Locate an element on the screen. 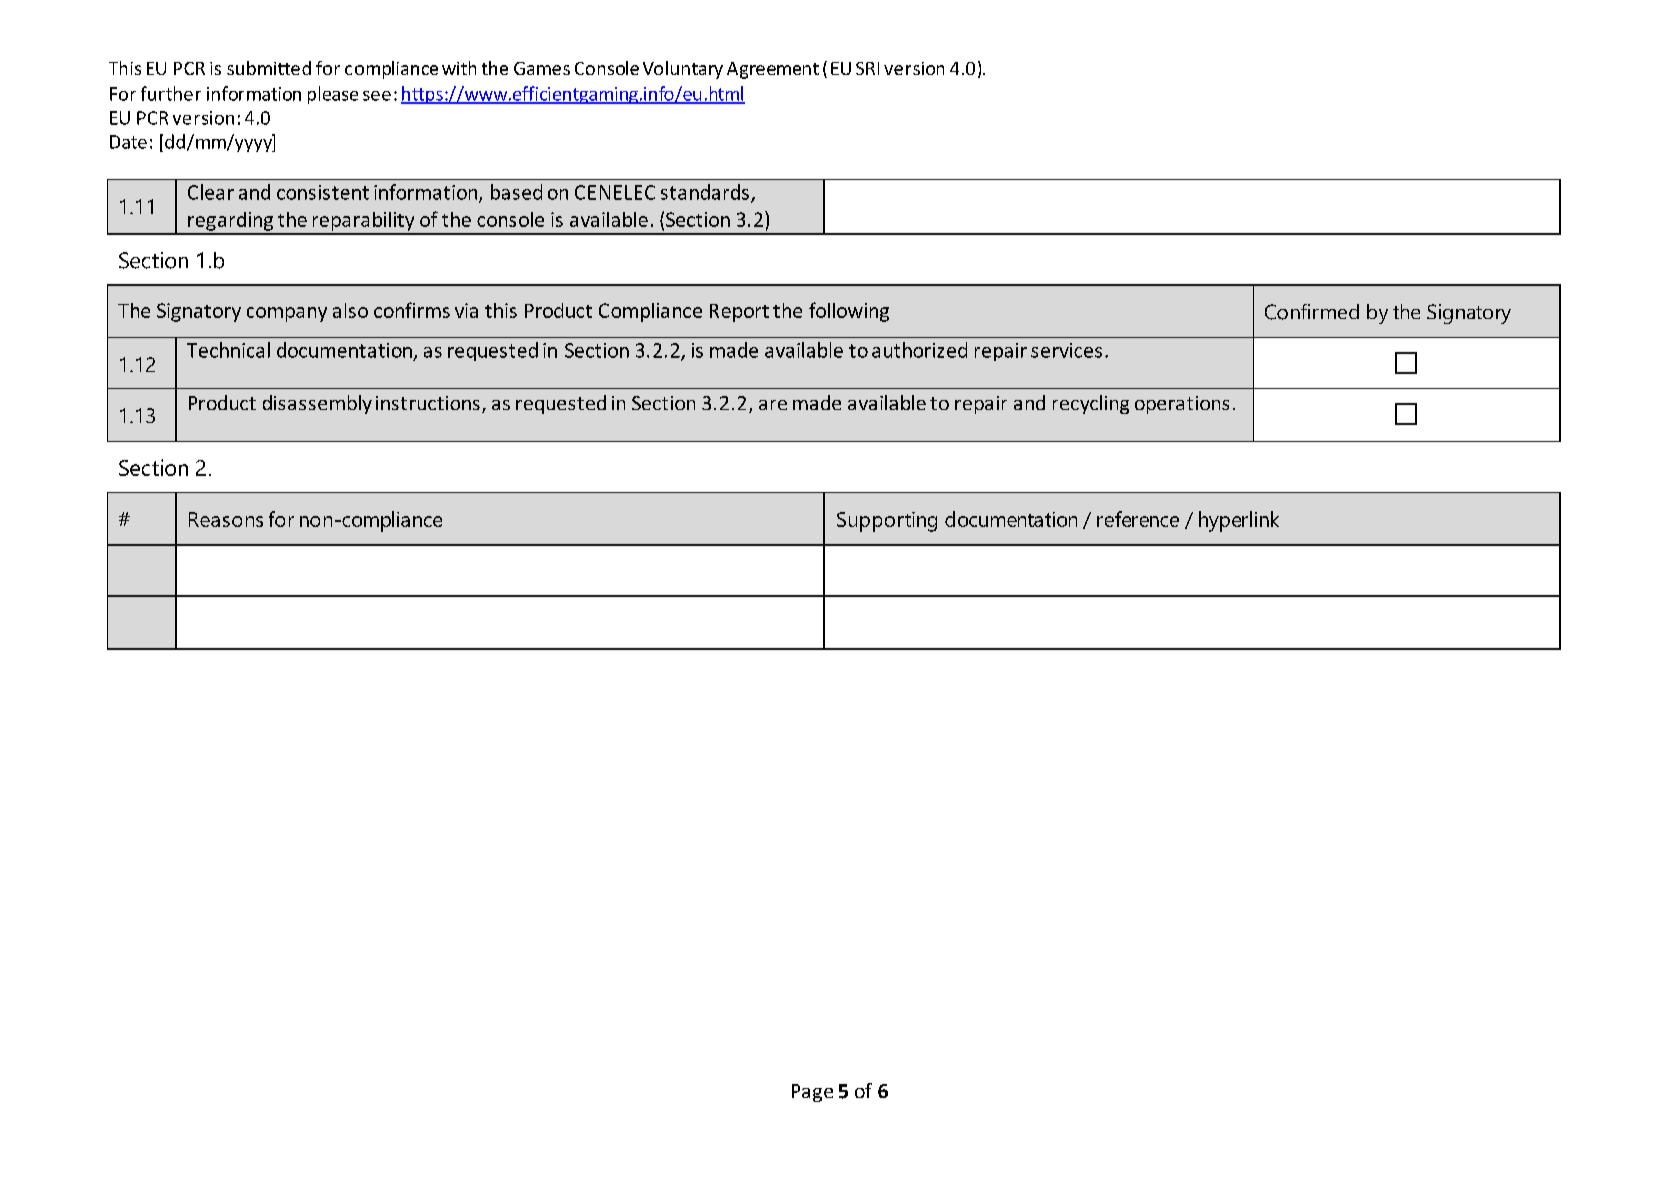 This screenshot has width=1677, height=1186. Confirmed is located at coordinates (1312, 312).
